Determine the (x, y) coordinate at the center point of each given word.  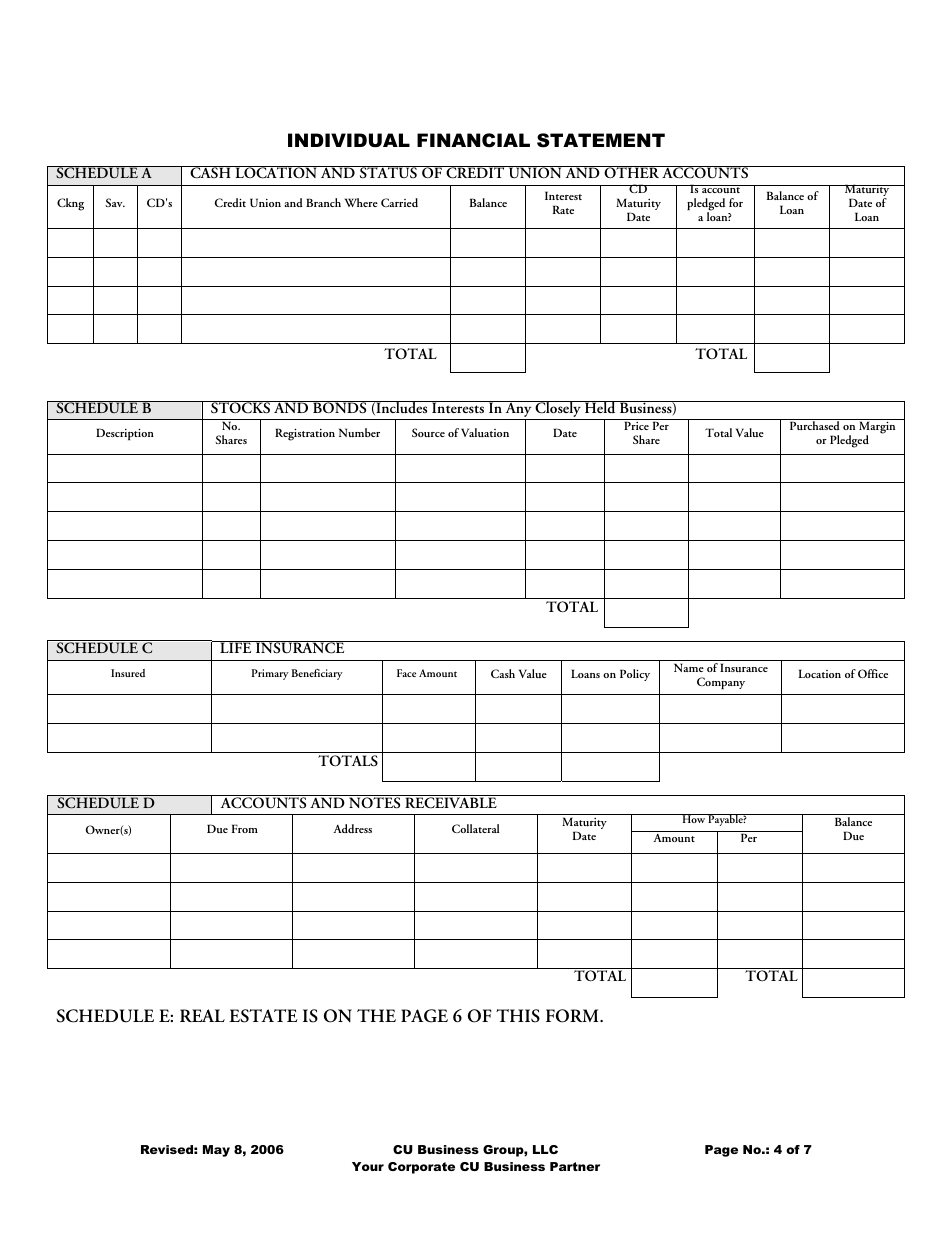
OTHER (631, 172)
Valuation (485, 432)
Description (125, 434)
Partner (575, 1166)
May (216, 1151)
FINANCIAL (473, 140)
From (245, 828)
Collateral (476, 828)
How (693, 818)
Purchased (814, 424)
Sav (115, 202)
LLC (545, 1149)
